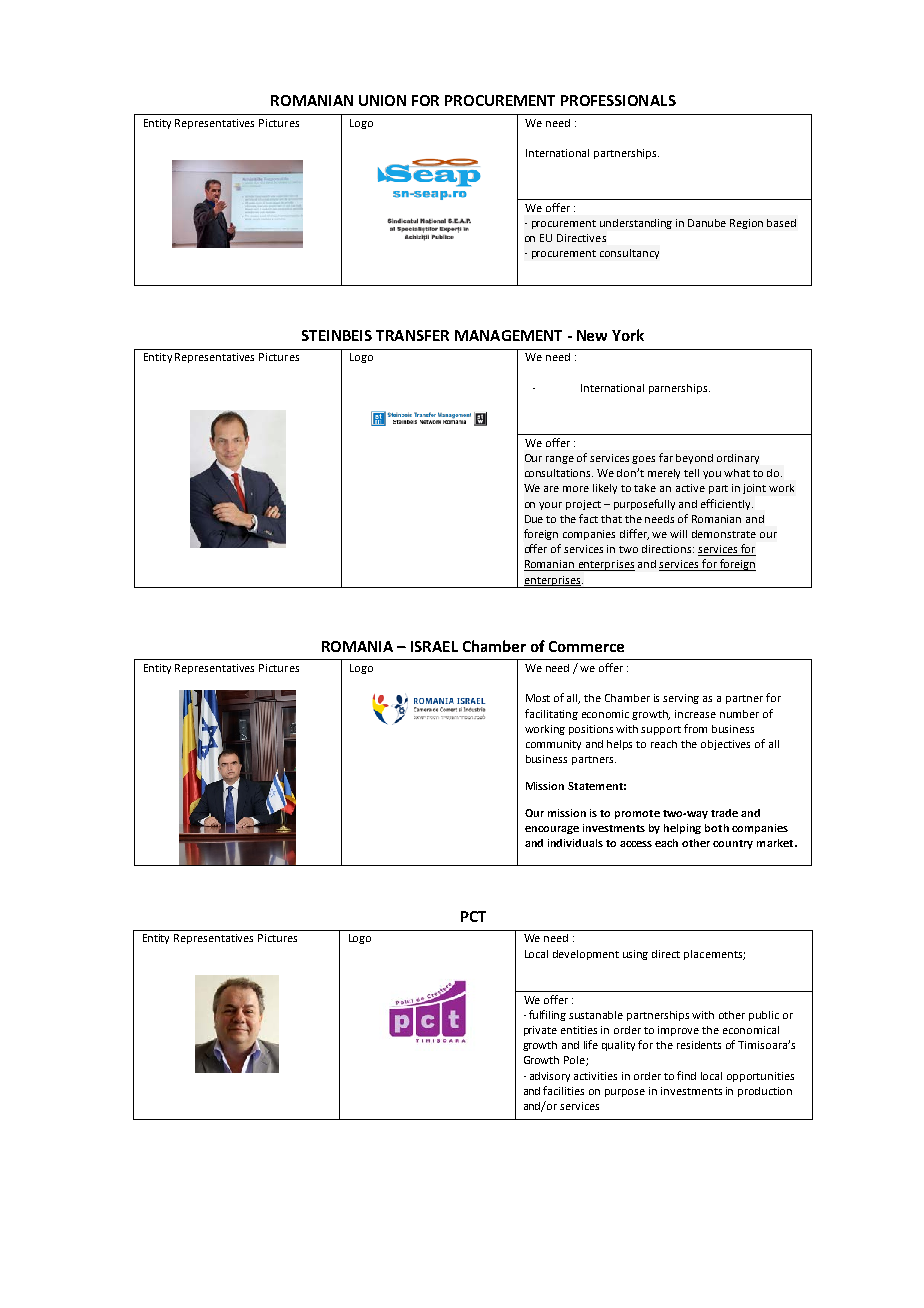  What do you see at coordinates (746, 224) in the screenshot?
I see `Region` at bounding box center [746, 224].
